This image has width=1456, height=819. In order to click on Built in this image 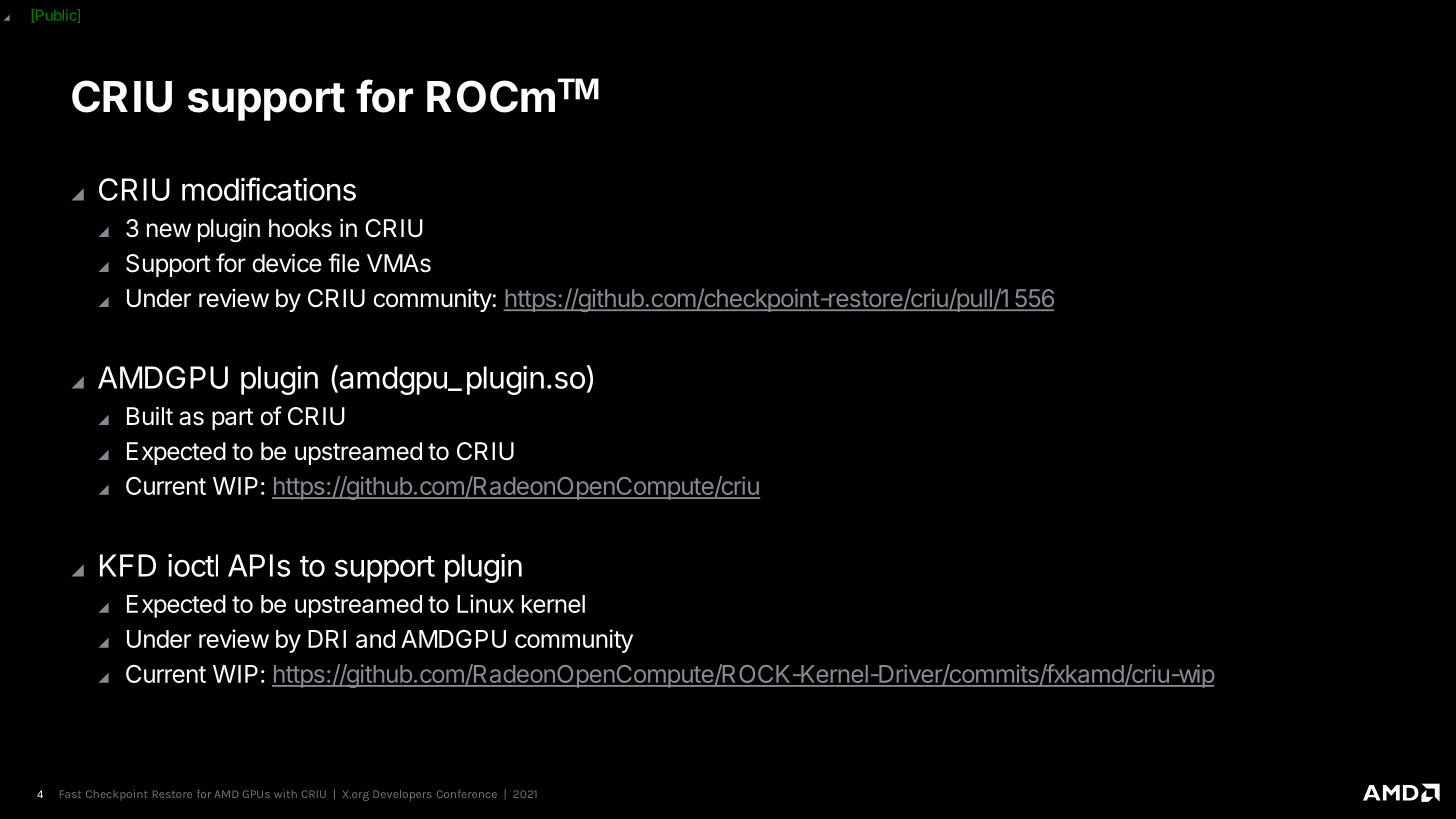, I will do `click(150, 415)`.
